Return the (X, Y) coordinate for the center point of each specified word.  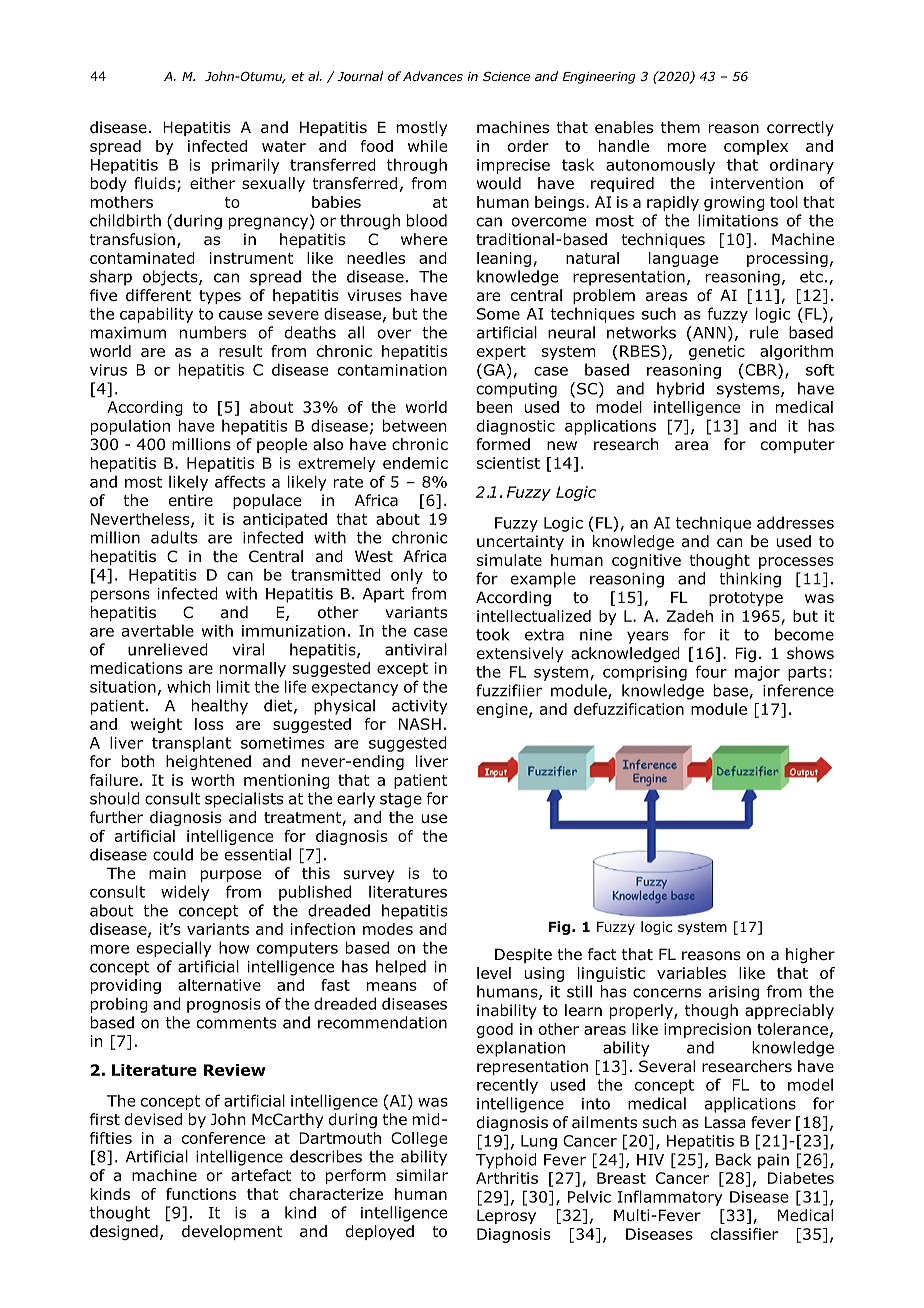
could (173, 854)
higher (810, 955)
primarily (246, 166)
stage (401, 800)
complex (756, 147)
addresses (795, 522)
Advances (433, 76)
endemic (415, 463)
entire (191, 500)
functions (201, 1194)
